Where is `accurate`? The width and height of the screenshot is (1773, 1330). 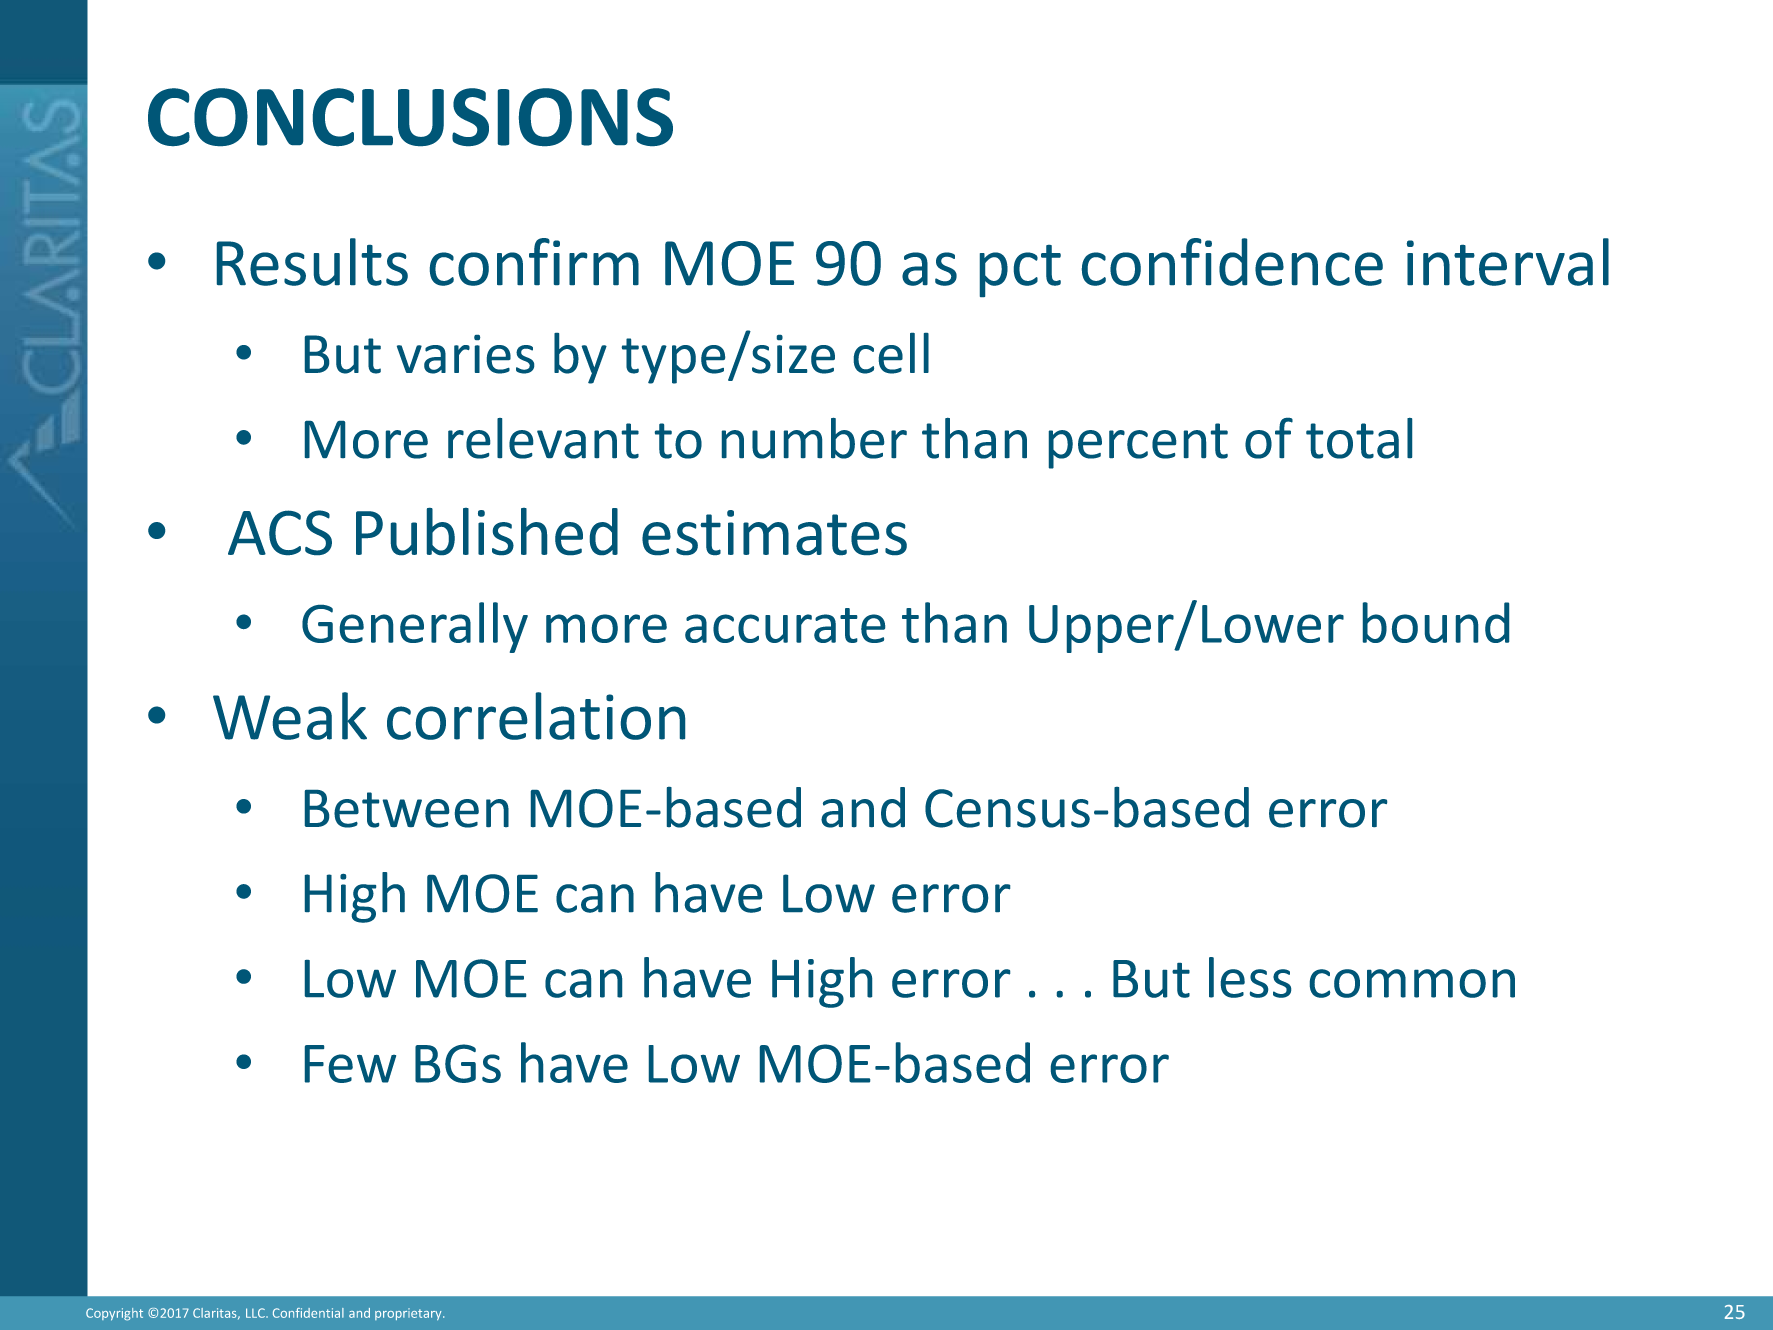
accurate is located at coordinates (785, 625).
